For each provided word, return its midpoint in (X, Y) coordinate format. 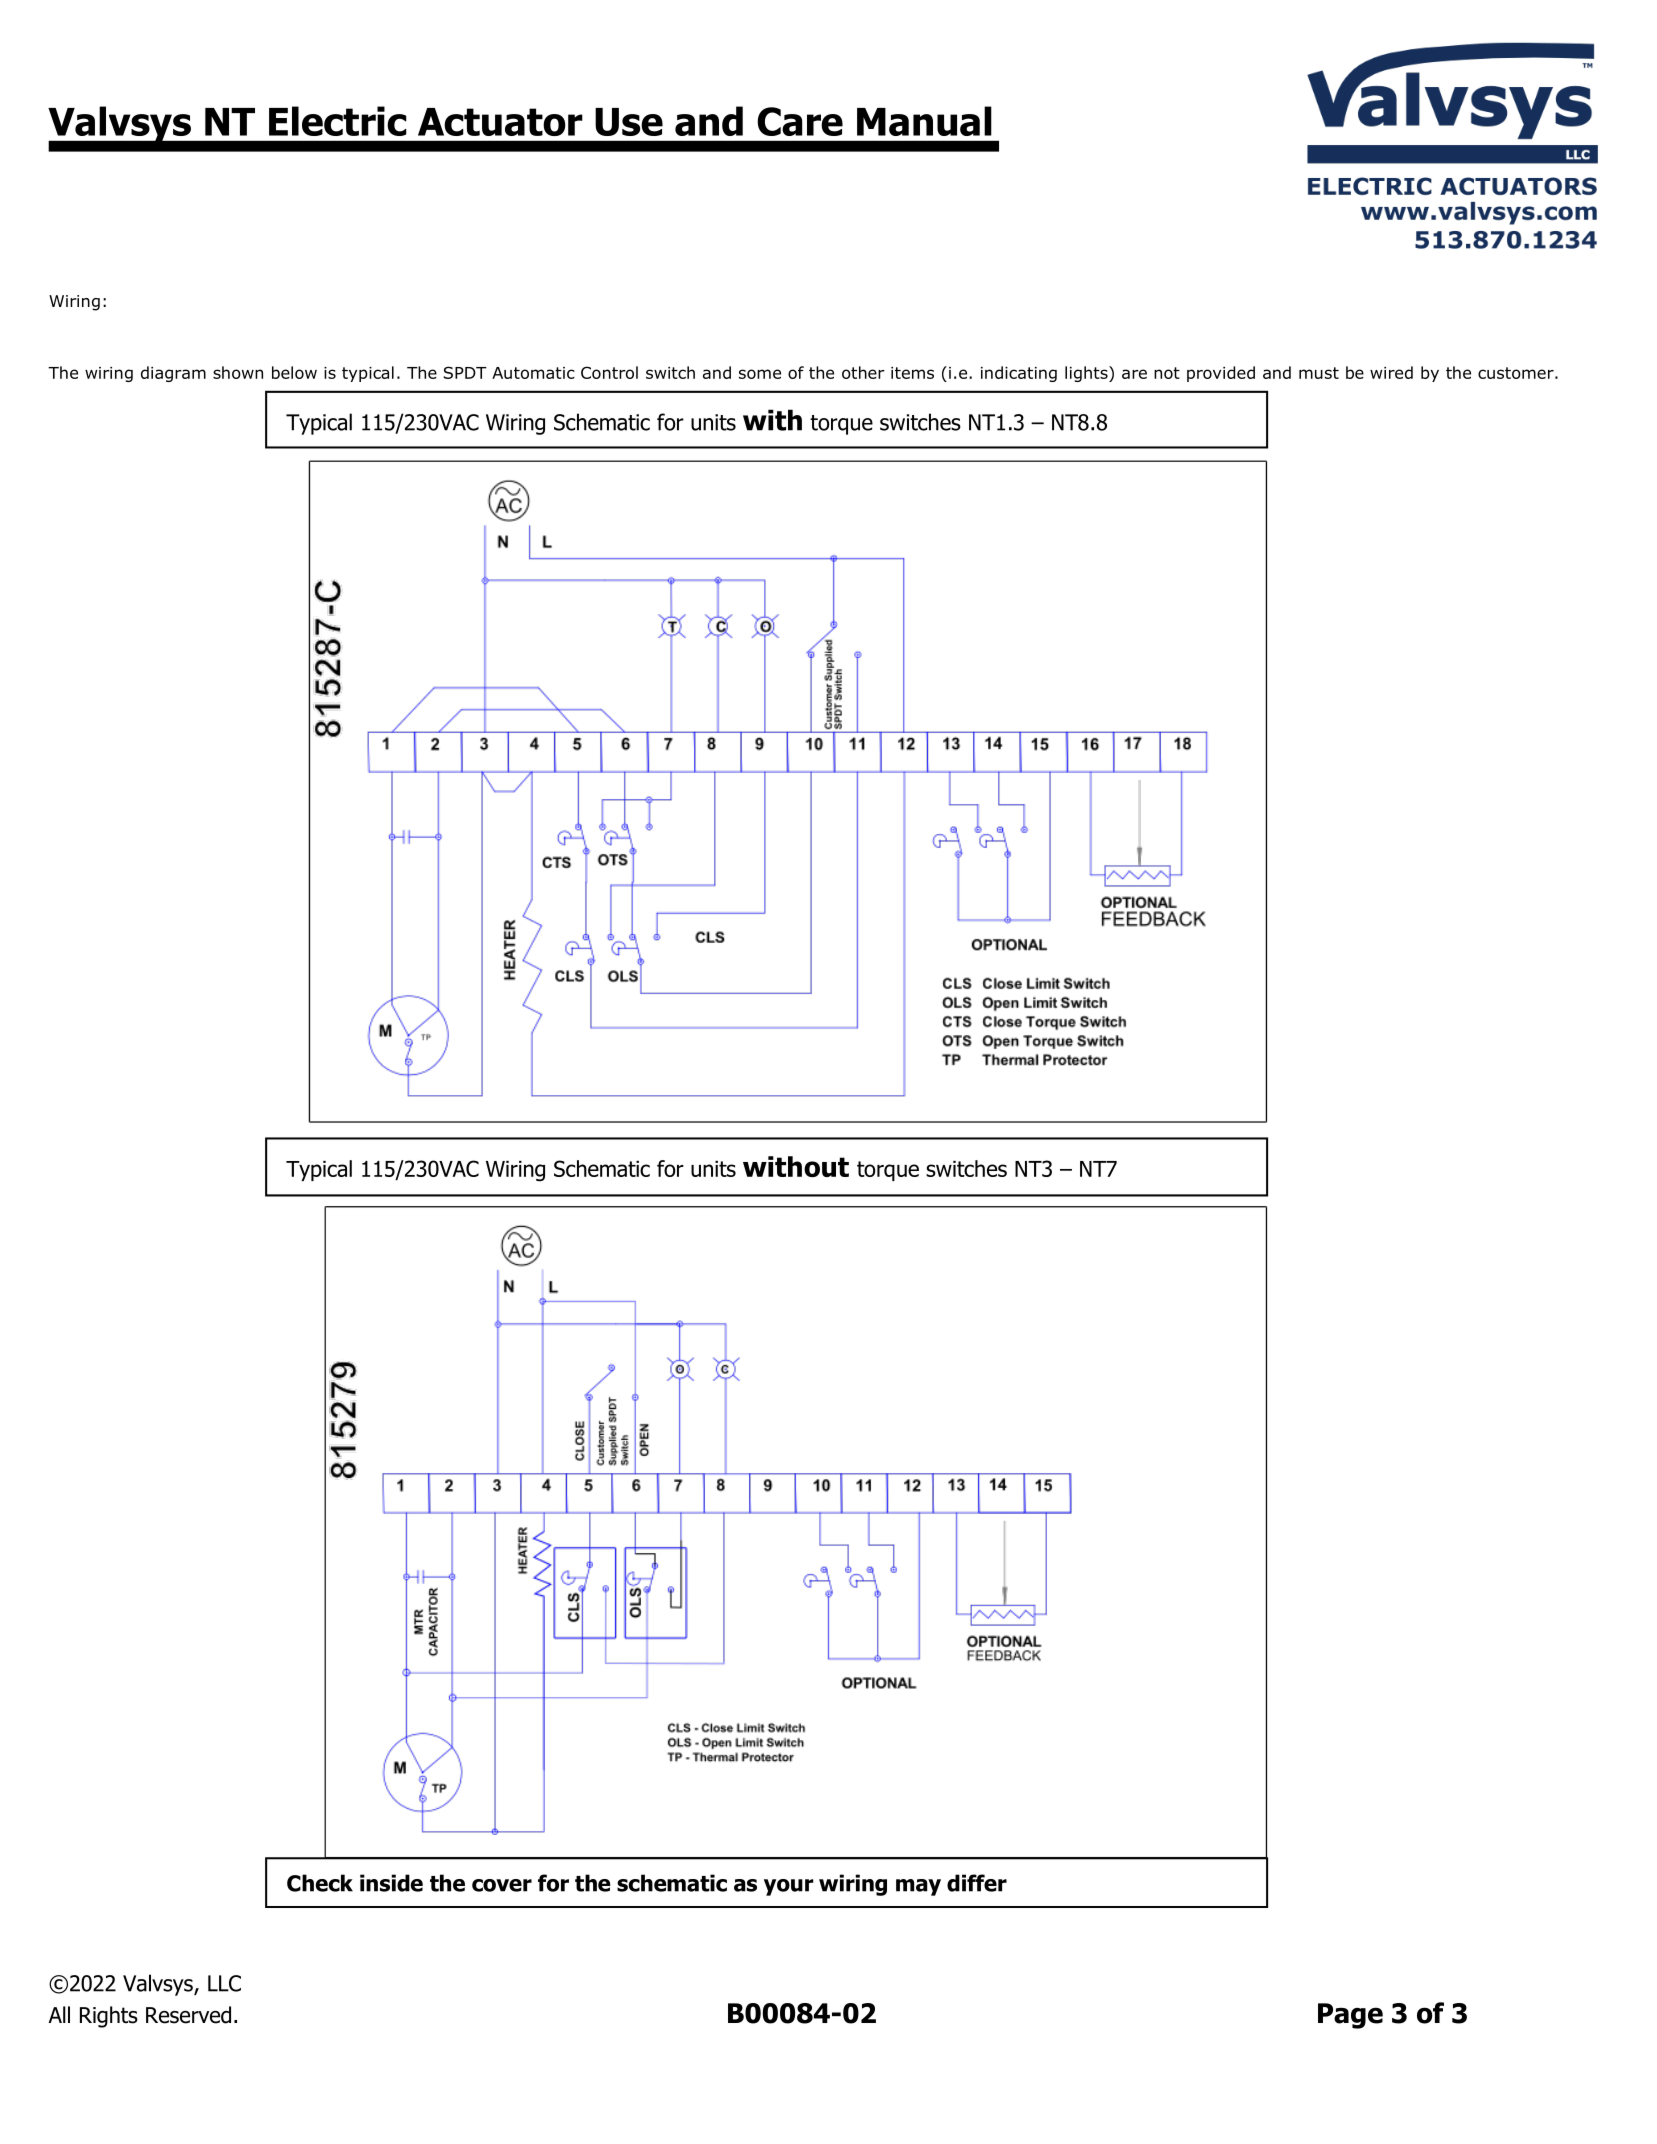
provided (1221, 374)
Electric (338, 121)
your (788, 1887)
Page (1350, 2016)
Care (800, 121)
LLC (224, 1983)
